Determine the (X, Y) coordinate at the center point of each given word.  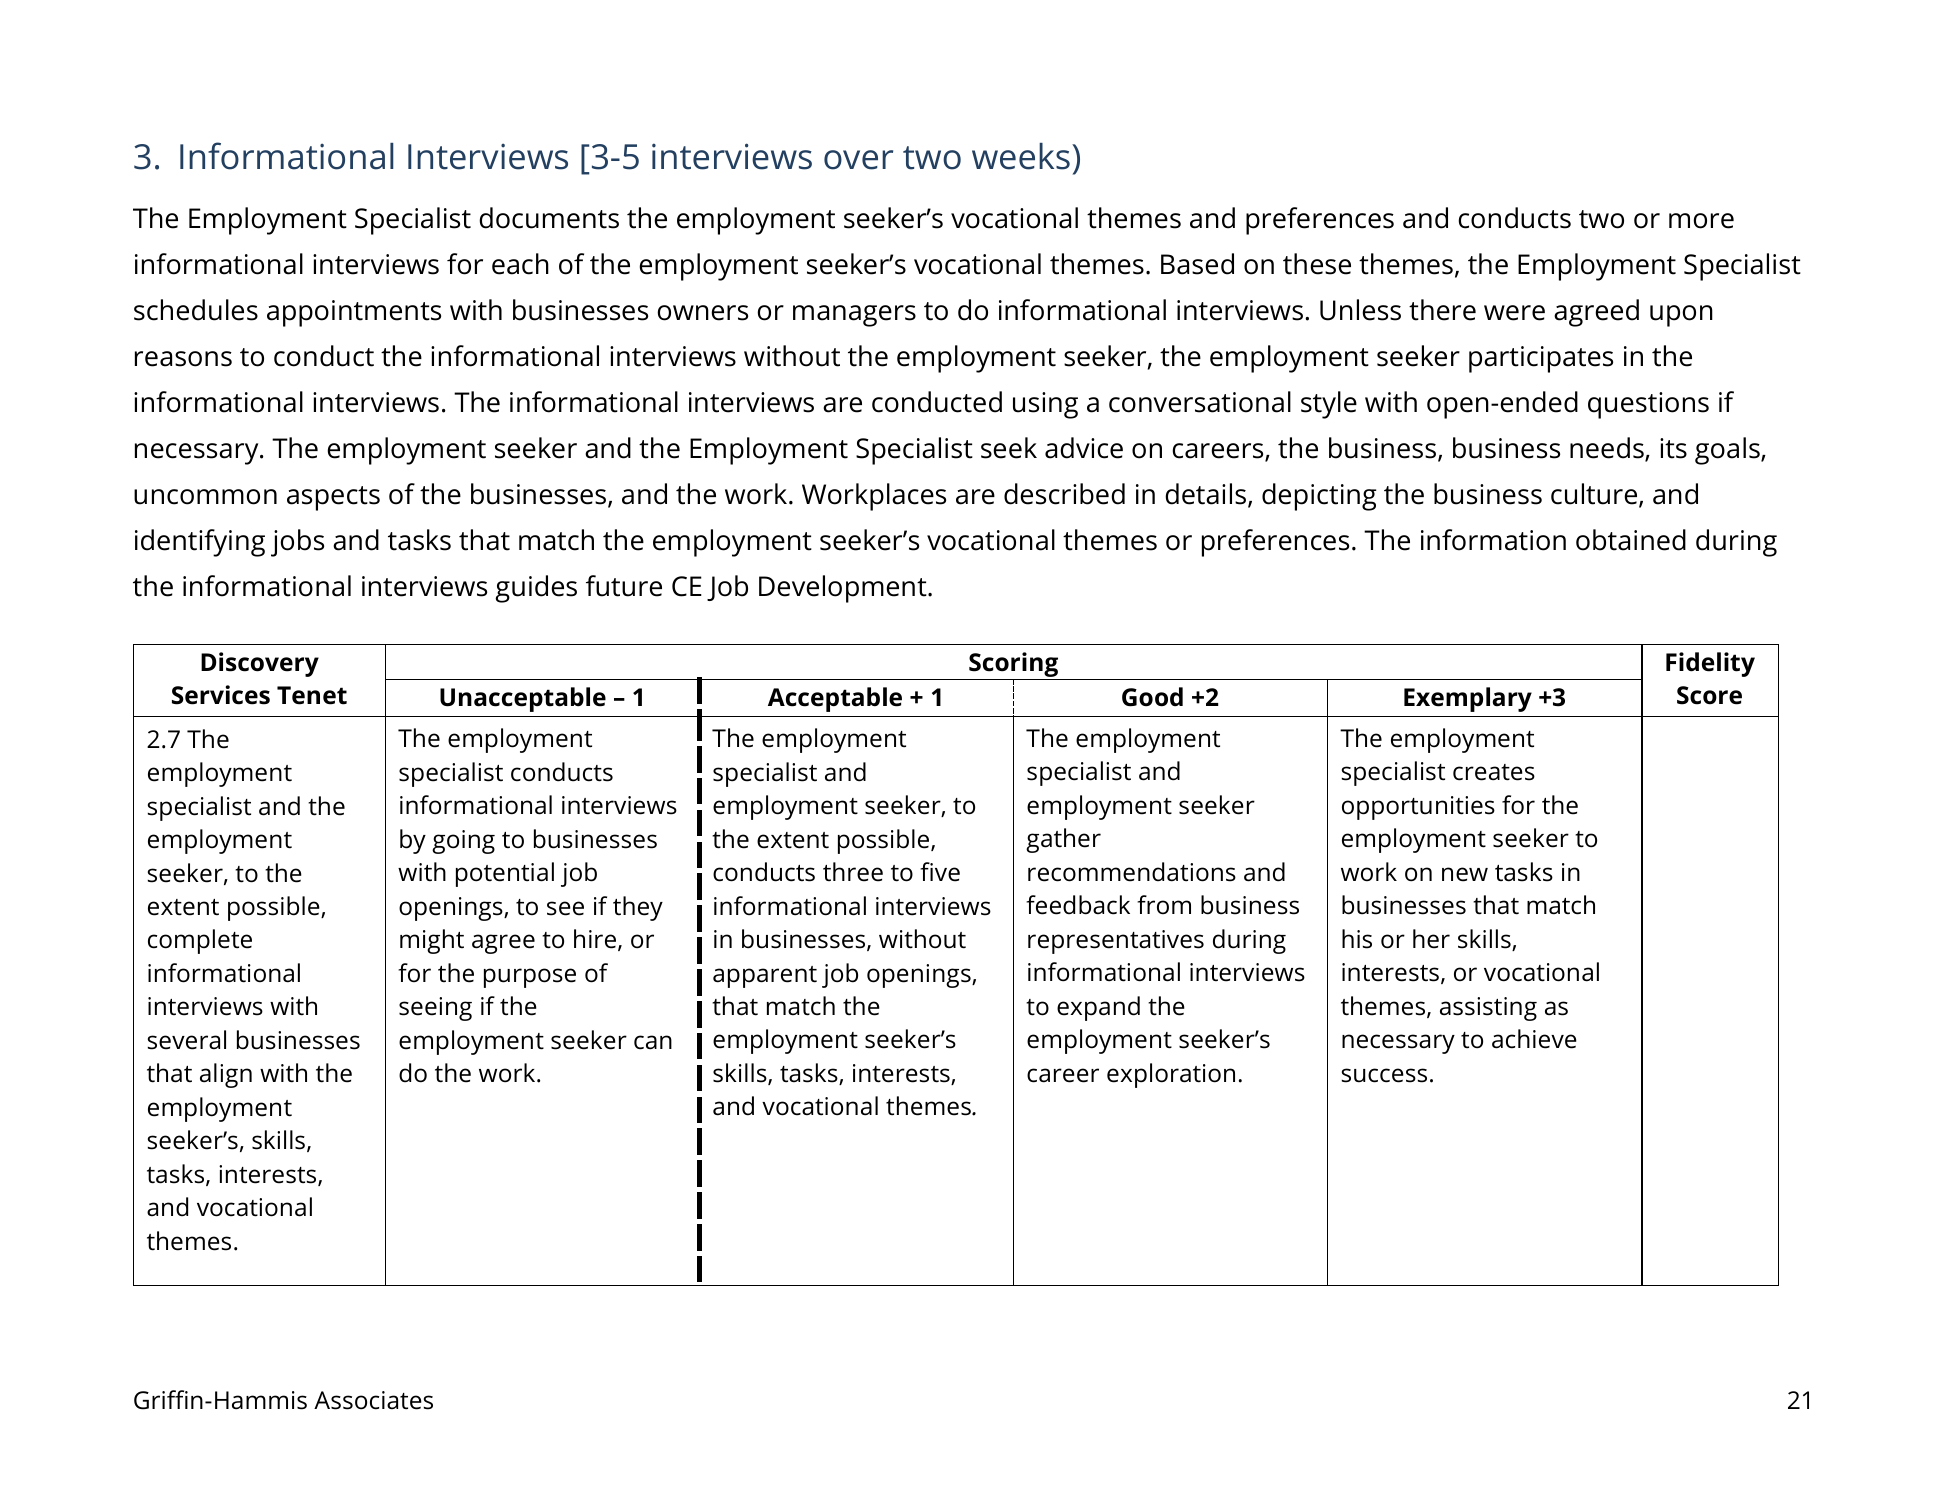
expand (1098, 1008)
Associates (373, 1400)
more (1701, 221)
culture (1595, 495)
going (463, 842)
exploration (1171, 1075)
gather (1063, 840)
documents (549, 218)
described (1064, 494)
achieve (1534, 1039)
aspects (333, 498)
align (226, 1075)
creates (1494, 772)
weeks (1021, 156)
